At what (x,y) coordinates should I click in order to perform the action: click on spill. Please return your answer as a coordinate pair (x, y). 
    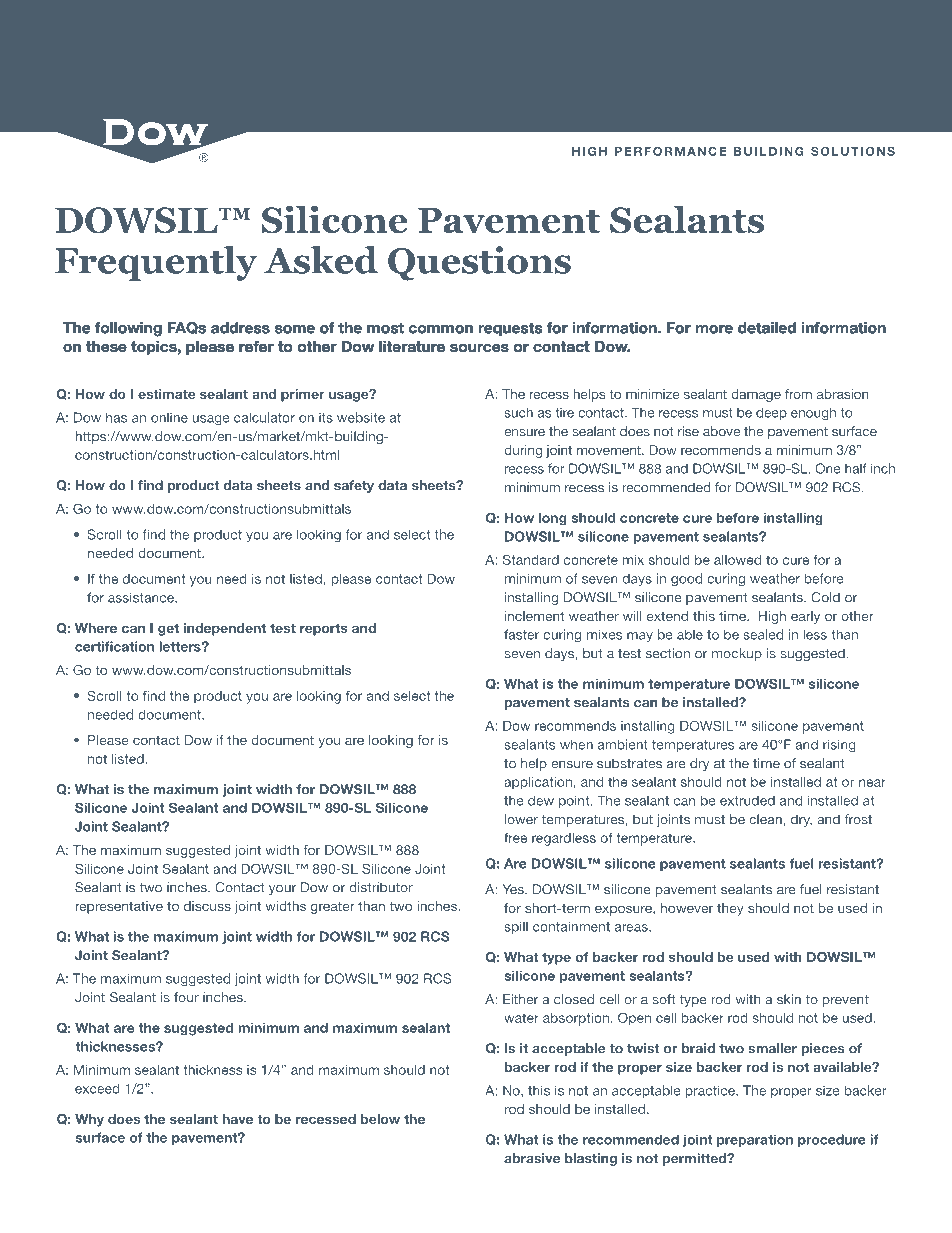
    Looking at the image, I should click on (516, 928).
